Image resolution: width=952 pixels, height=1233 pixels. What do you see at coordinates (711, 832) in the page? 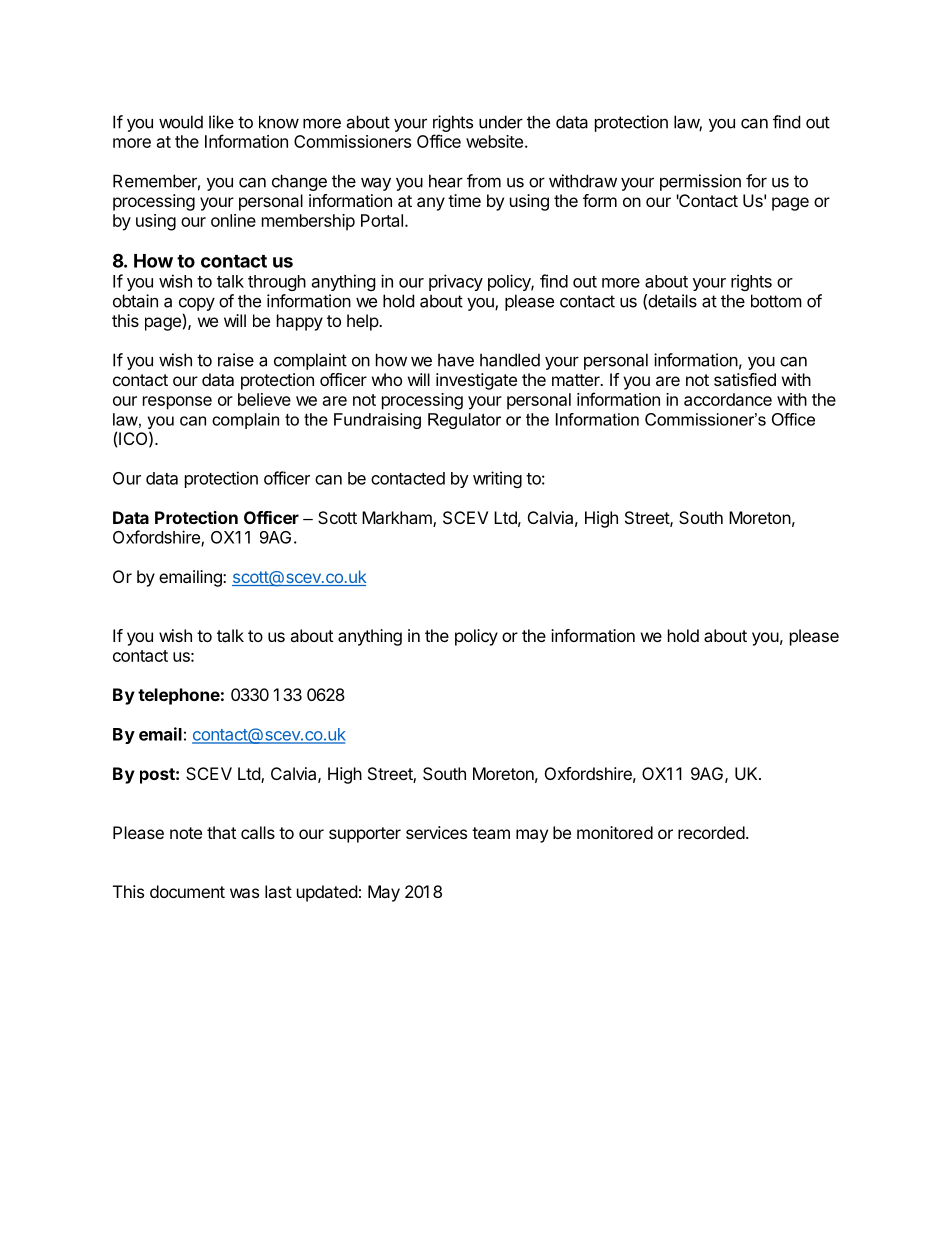
I see `recorded` at bounding box center [711, 832].
